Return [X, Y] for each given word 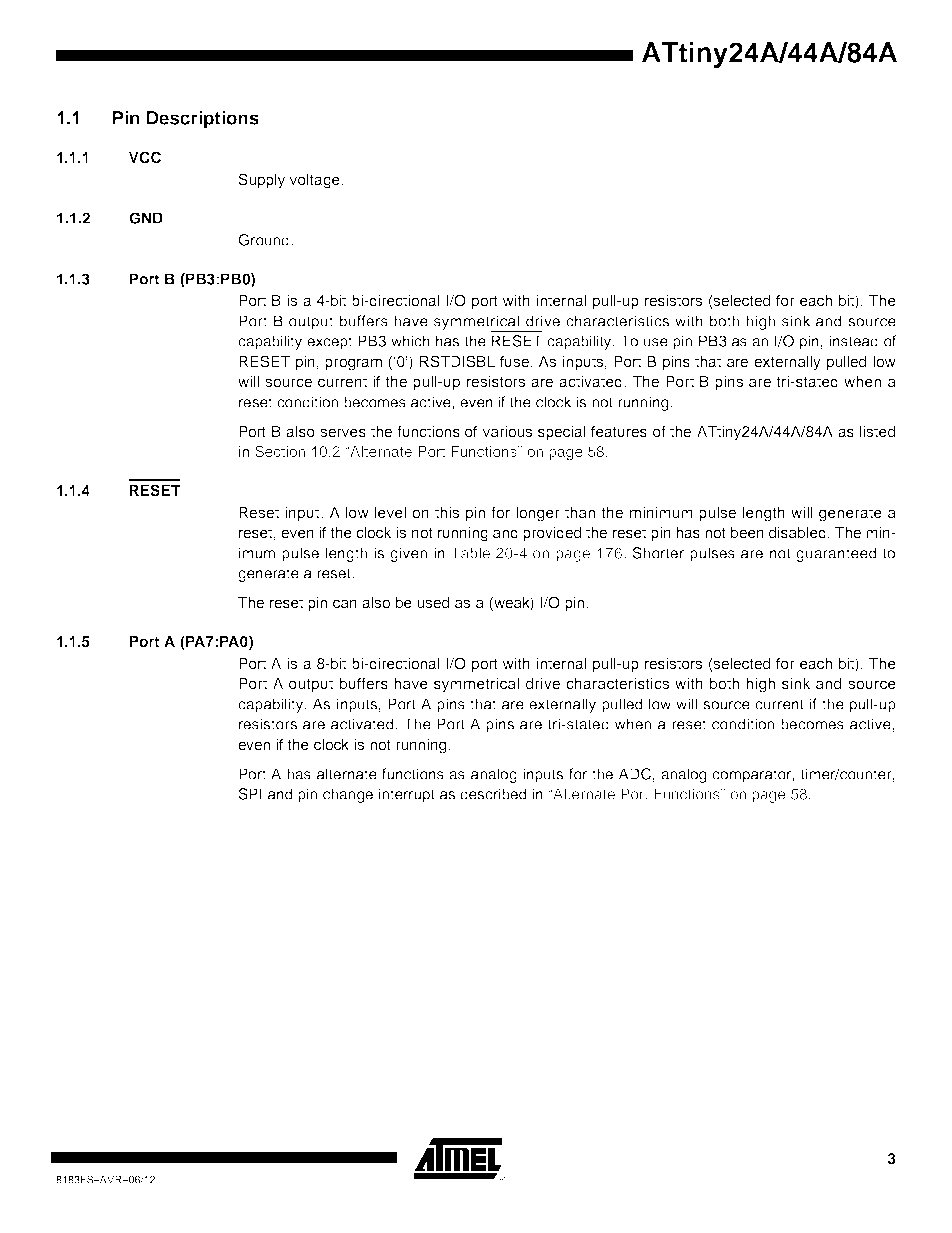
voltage [316, 181]
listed [877, 431]
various [507, 431]
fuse [516, 361]
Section [280, 451]
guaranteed [836, 554]
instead [853, 341]
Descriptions [203, 120]
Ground [263, 240]
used [433, 602]
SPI [250, 794]
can [345, 603]
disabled [797, 532]
